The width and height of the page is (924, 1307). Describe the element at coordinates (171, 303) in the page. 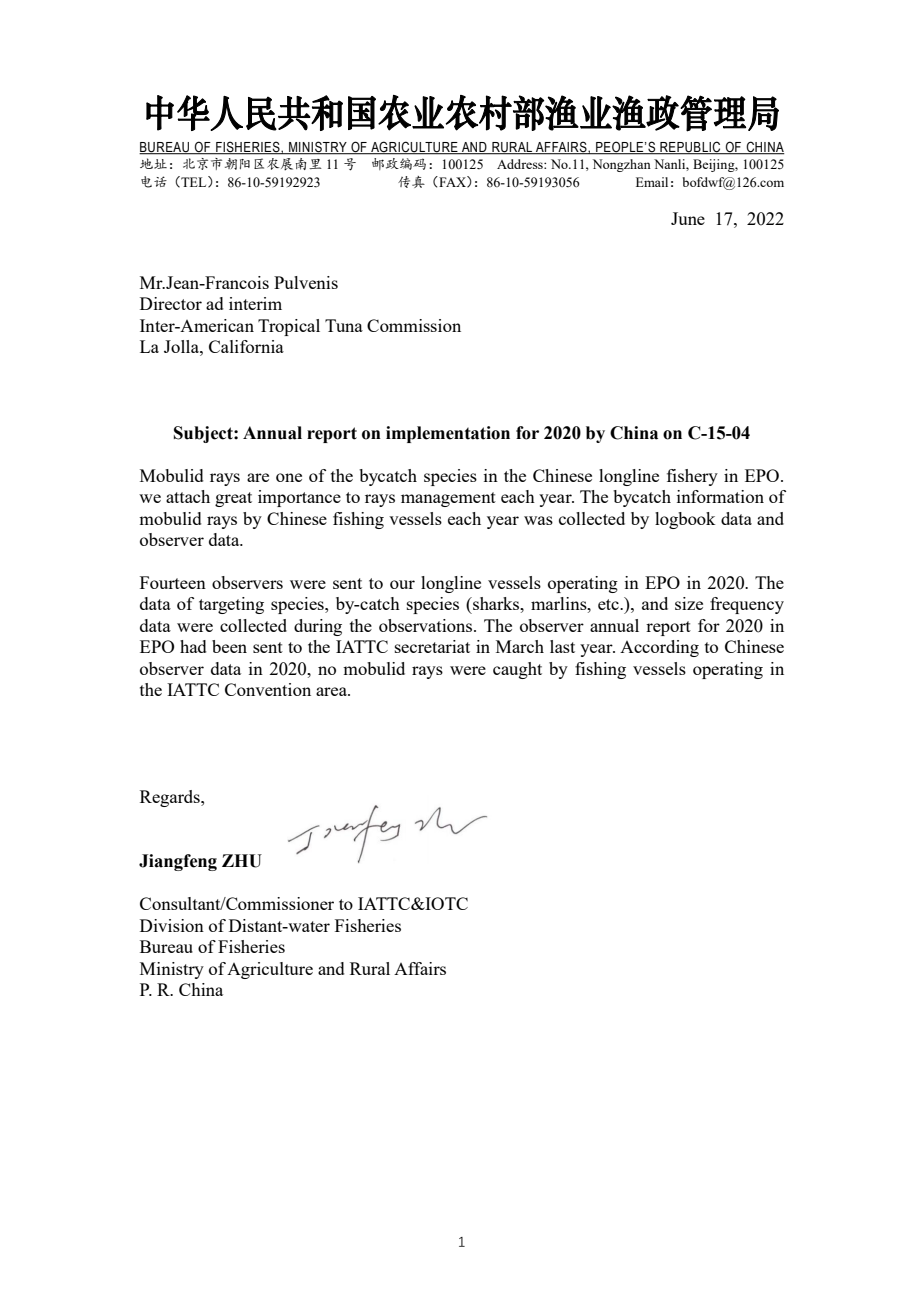

I see `Director` at that location.
